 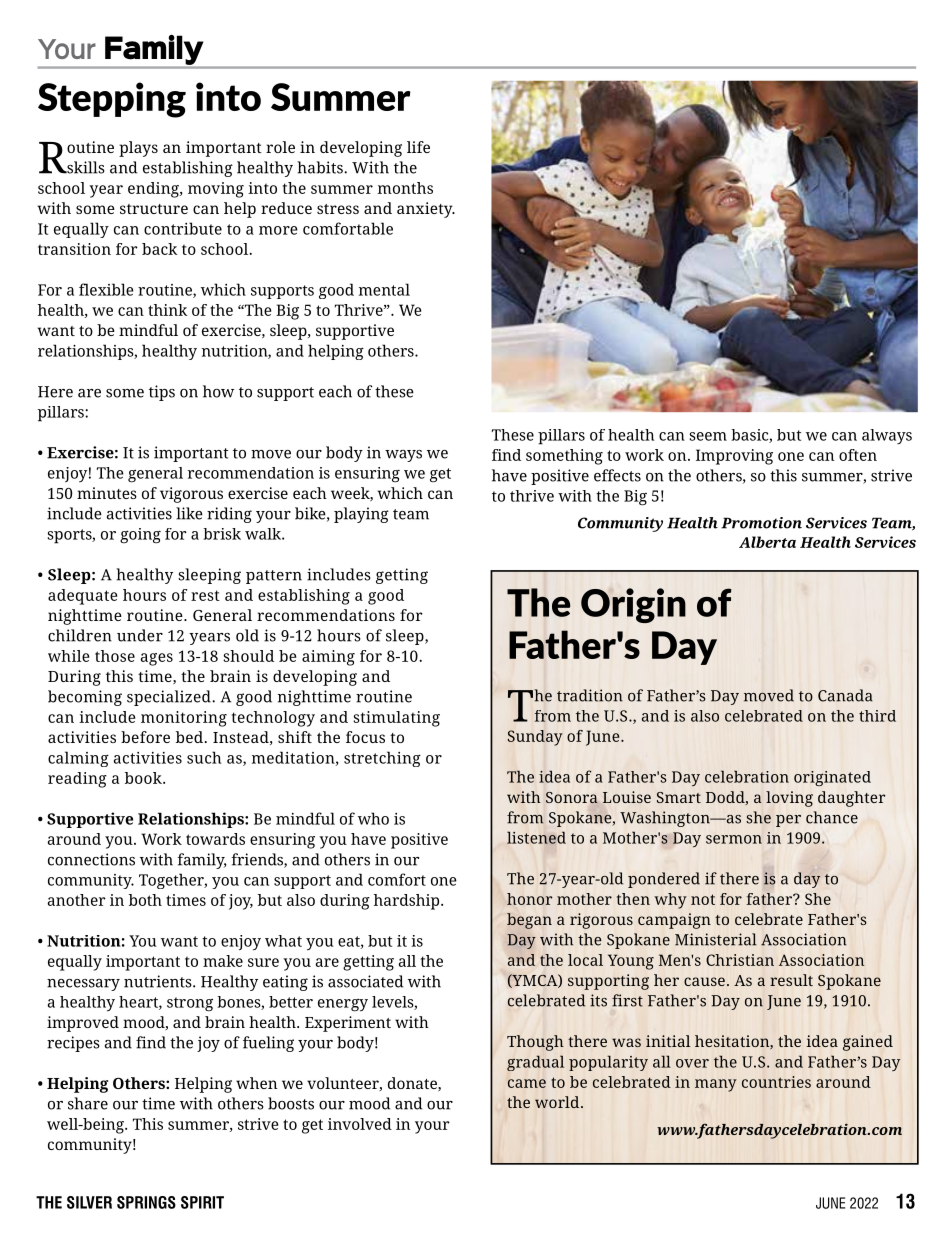 What do you see at coordinates (536, 838) in the screenshot?
I see `listened` at bounding box center [536, 838].
